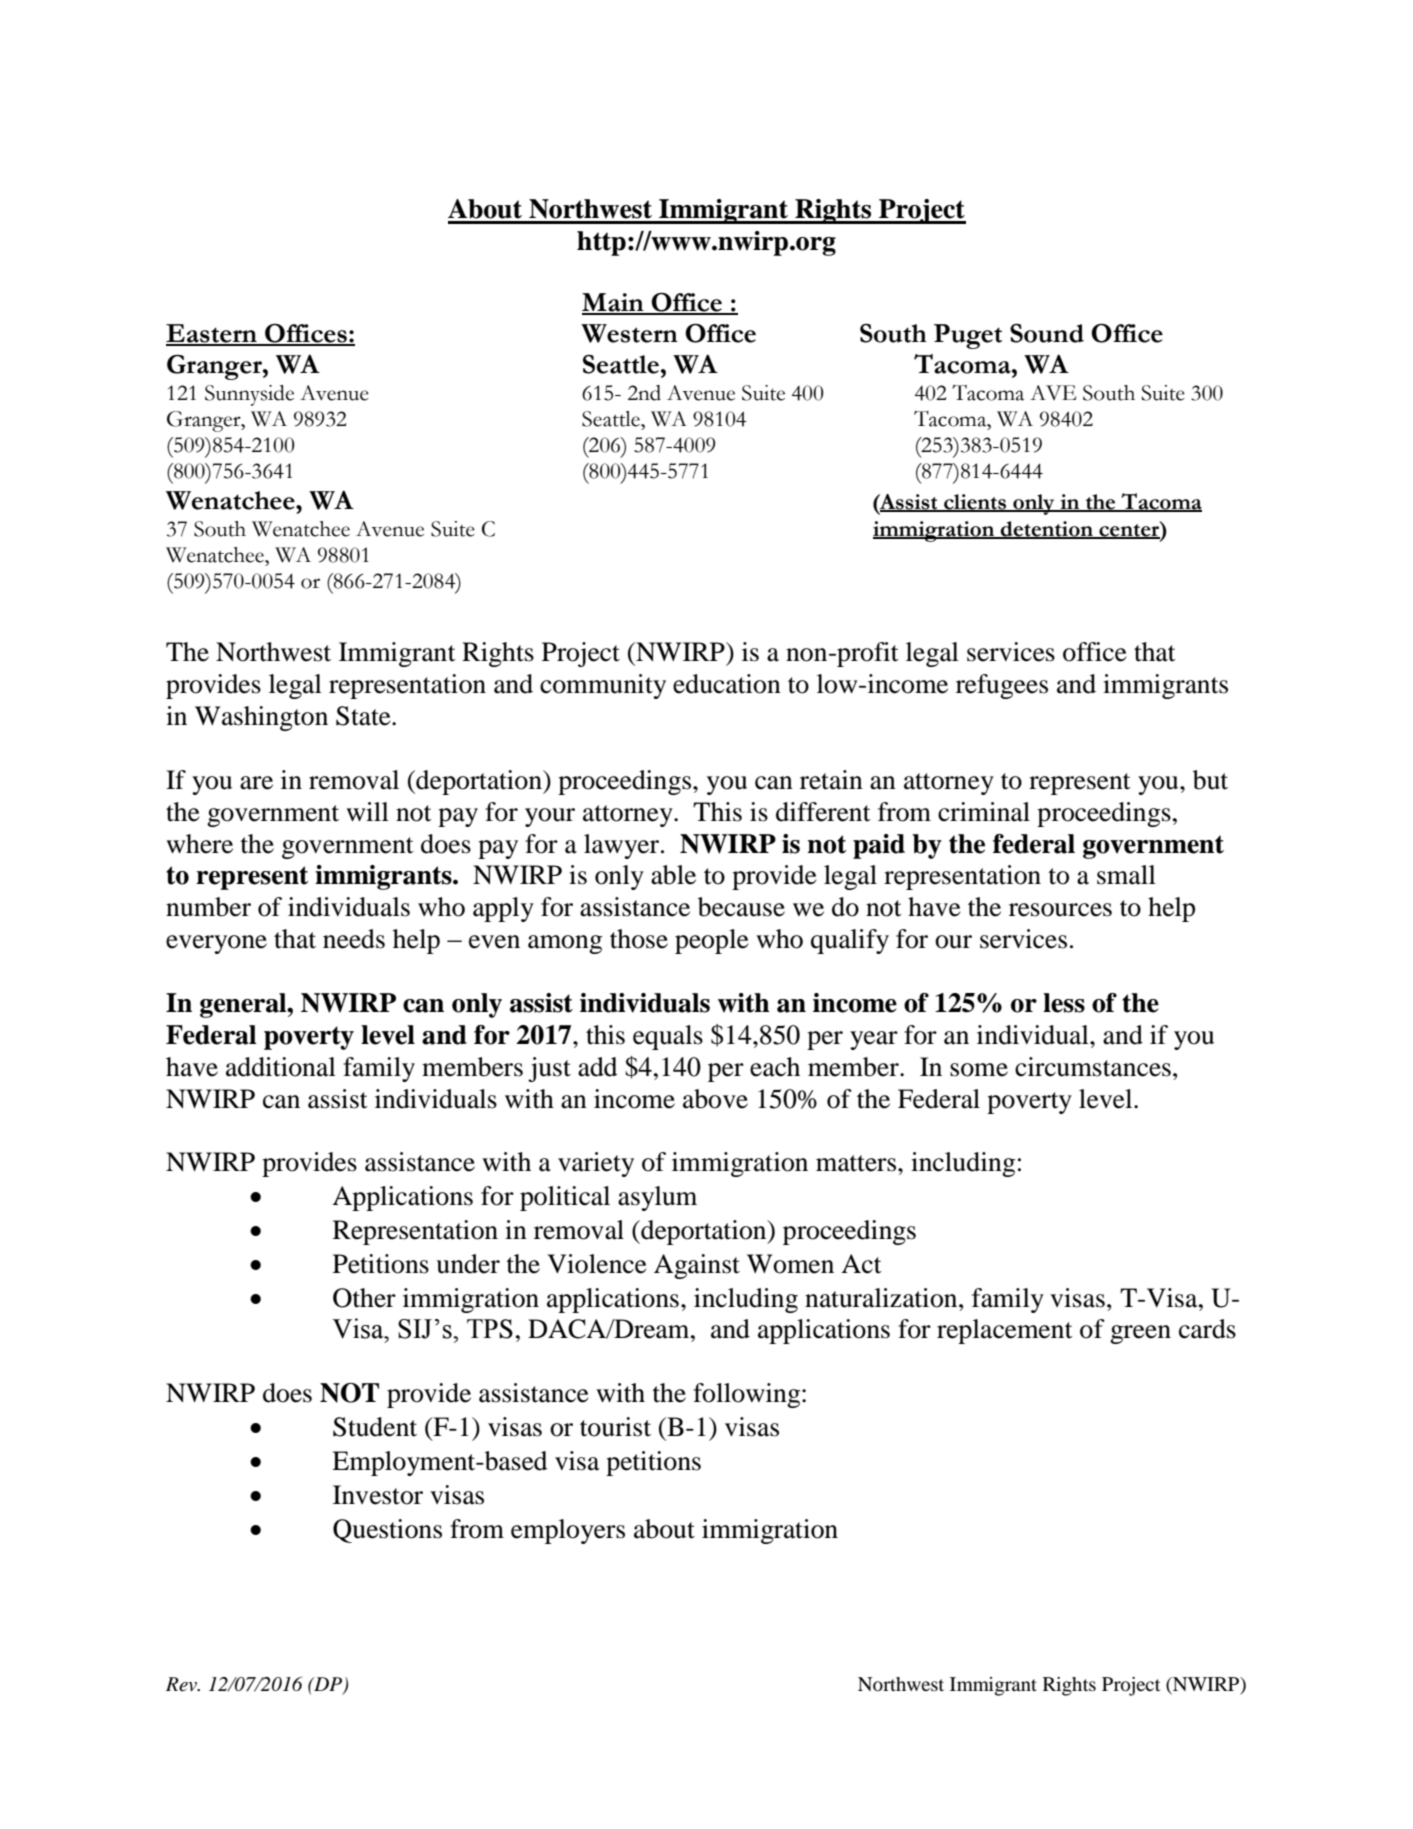 This screenshot has height=1829, width=1413. What do you see at coordinates (657, 1198) in the screenshot?
I see `asylum` at bounding box center [657, 1198].
